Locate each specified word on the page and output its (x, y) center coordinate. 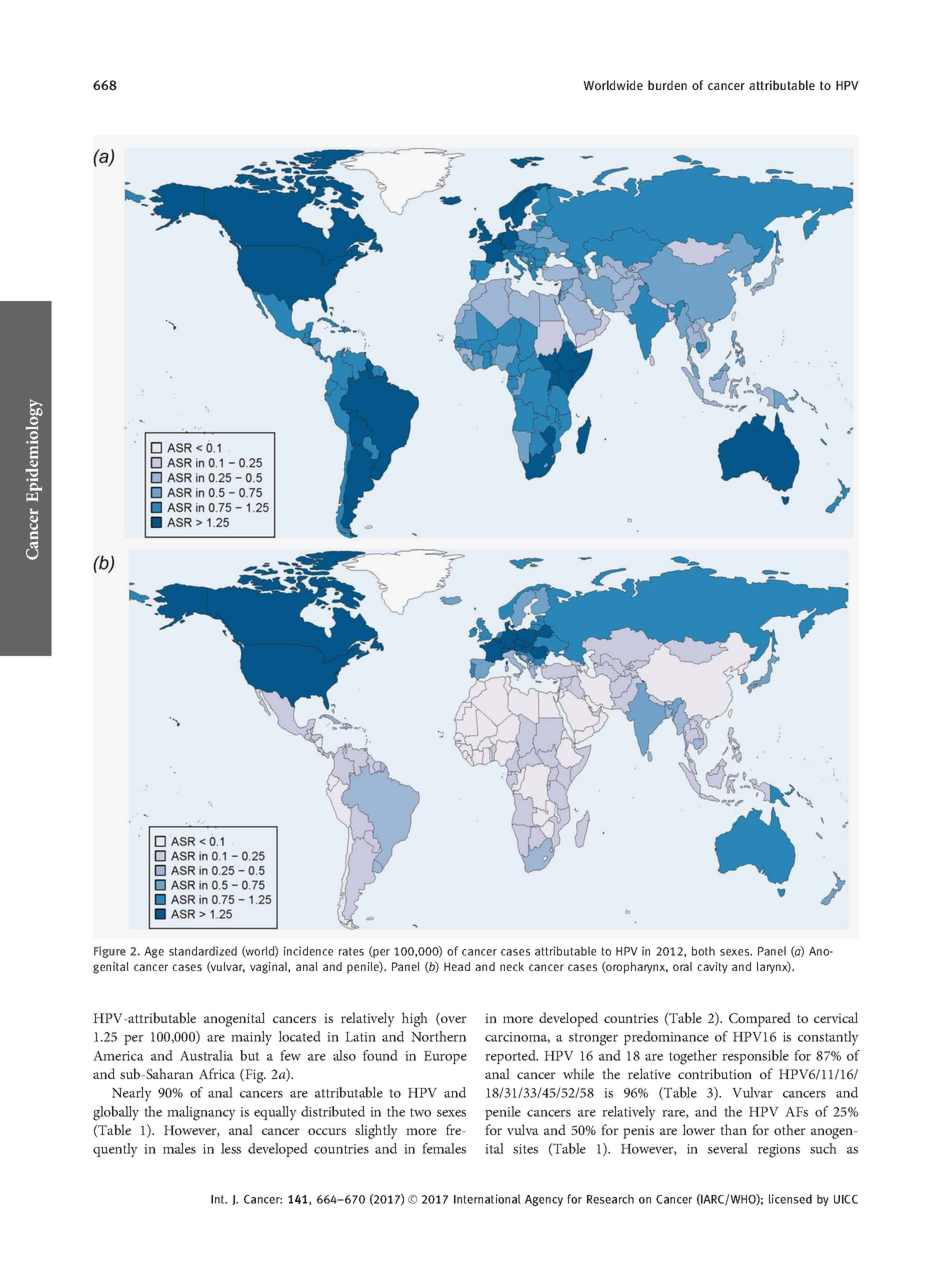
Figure (110, 952)
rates (351, 951)
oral (682, 966)
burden (667, 85)
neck (512, 966)
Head (457, 966)
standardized (203, 951)
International (487, 1199)
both (703, 951)
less (231, 1148)
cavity (712, 968)
